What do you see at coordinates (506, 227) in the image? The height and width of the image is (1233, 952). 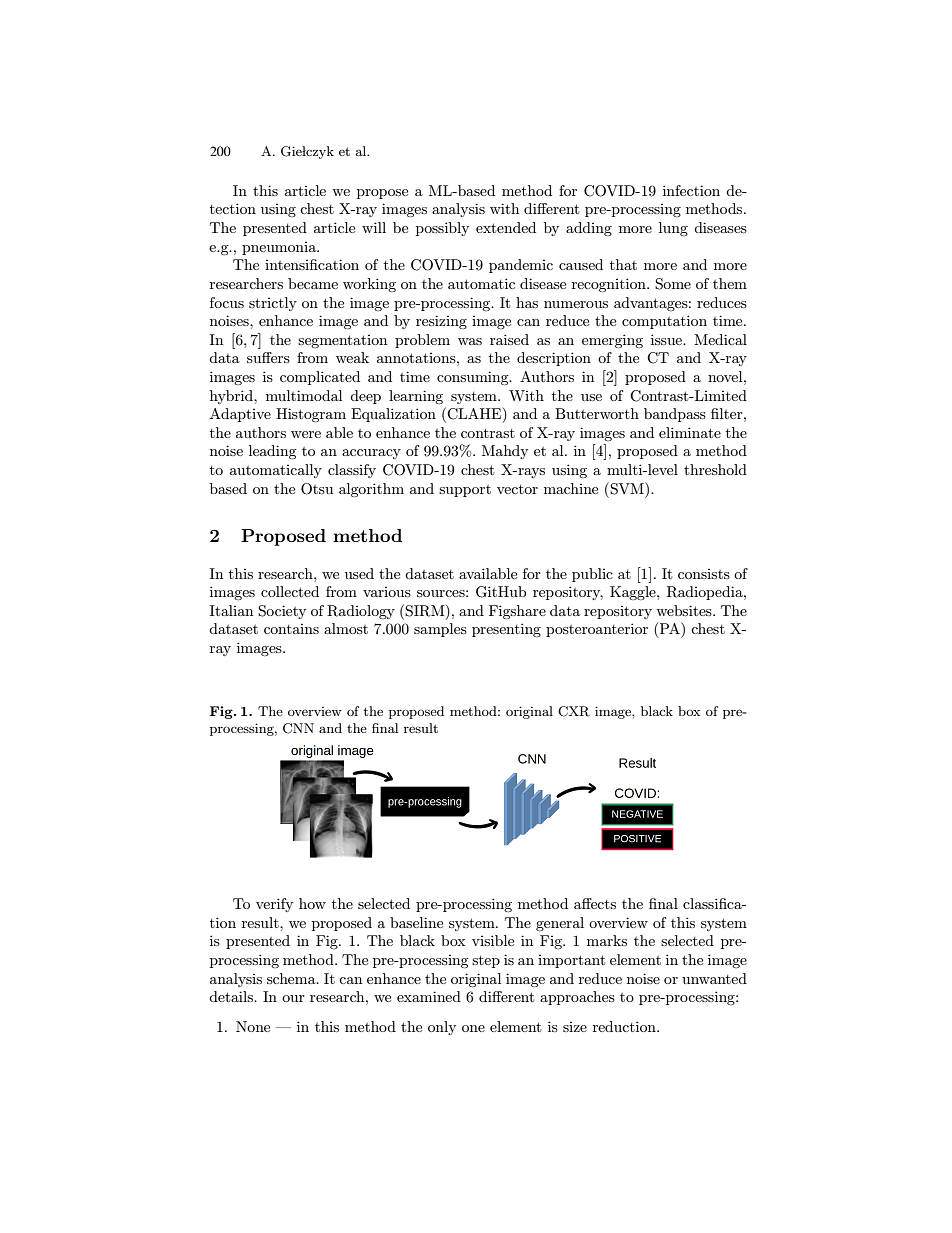 I see `extended` at bounding box center [506, 227].
